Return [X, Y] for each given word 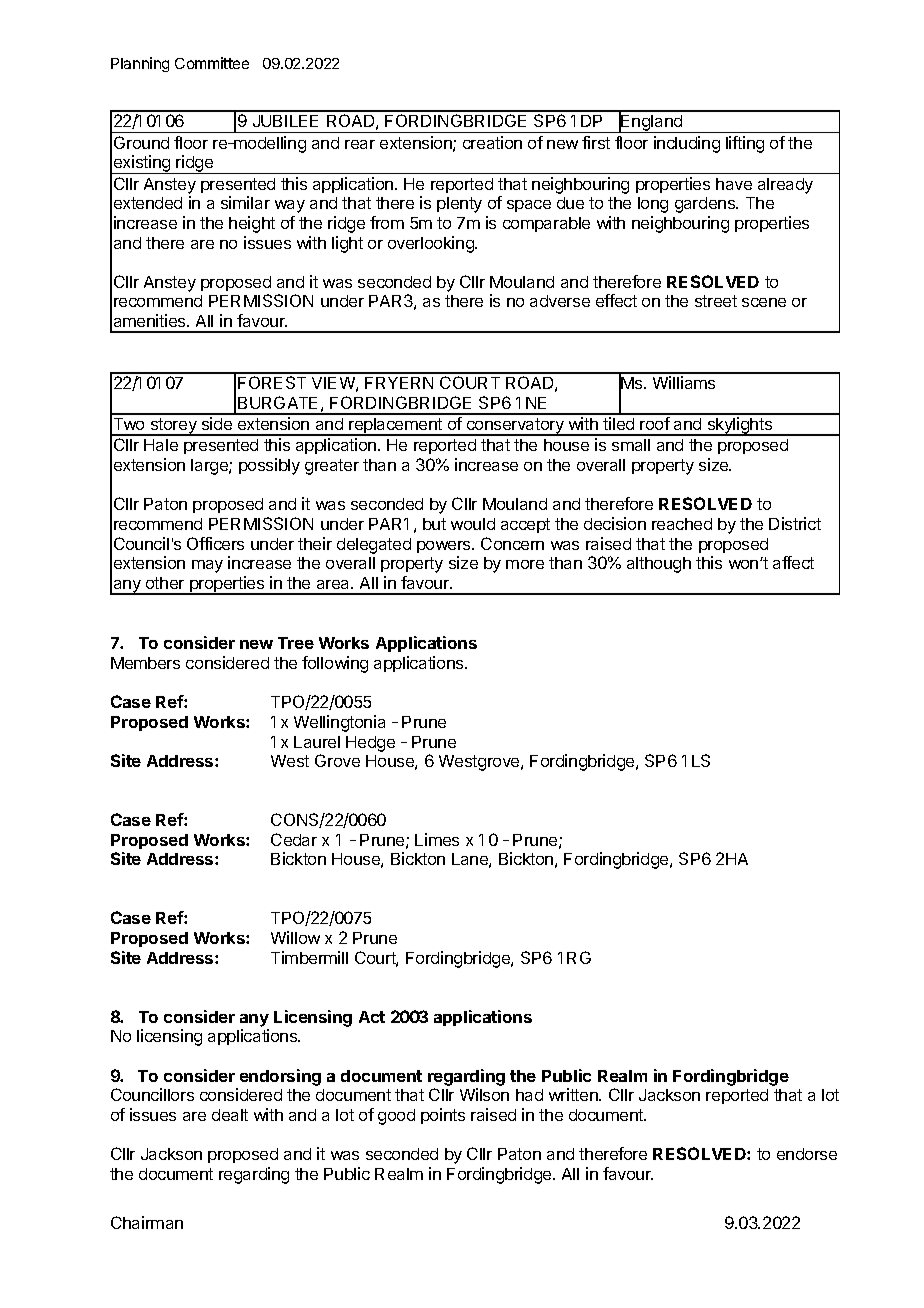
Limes [437, 839]
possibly [269, 466]
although [659, 565]
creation [492, 142]
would [473, 524]
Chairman [147, 1222]
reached [682, 524]
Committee [212, 63]
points [443, 1116]
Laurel [317, 742]
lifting [745, 144]
